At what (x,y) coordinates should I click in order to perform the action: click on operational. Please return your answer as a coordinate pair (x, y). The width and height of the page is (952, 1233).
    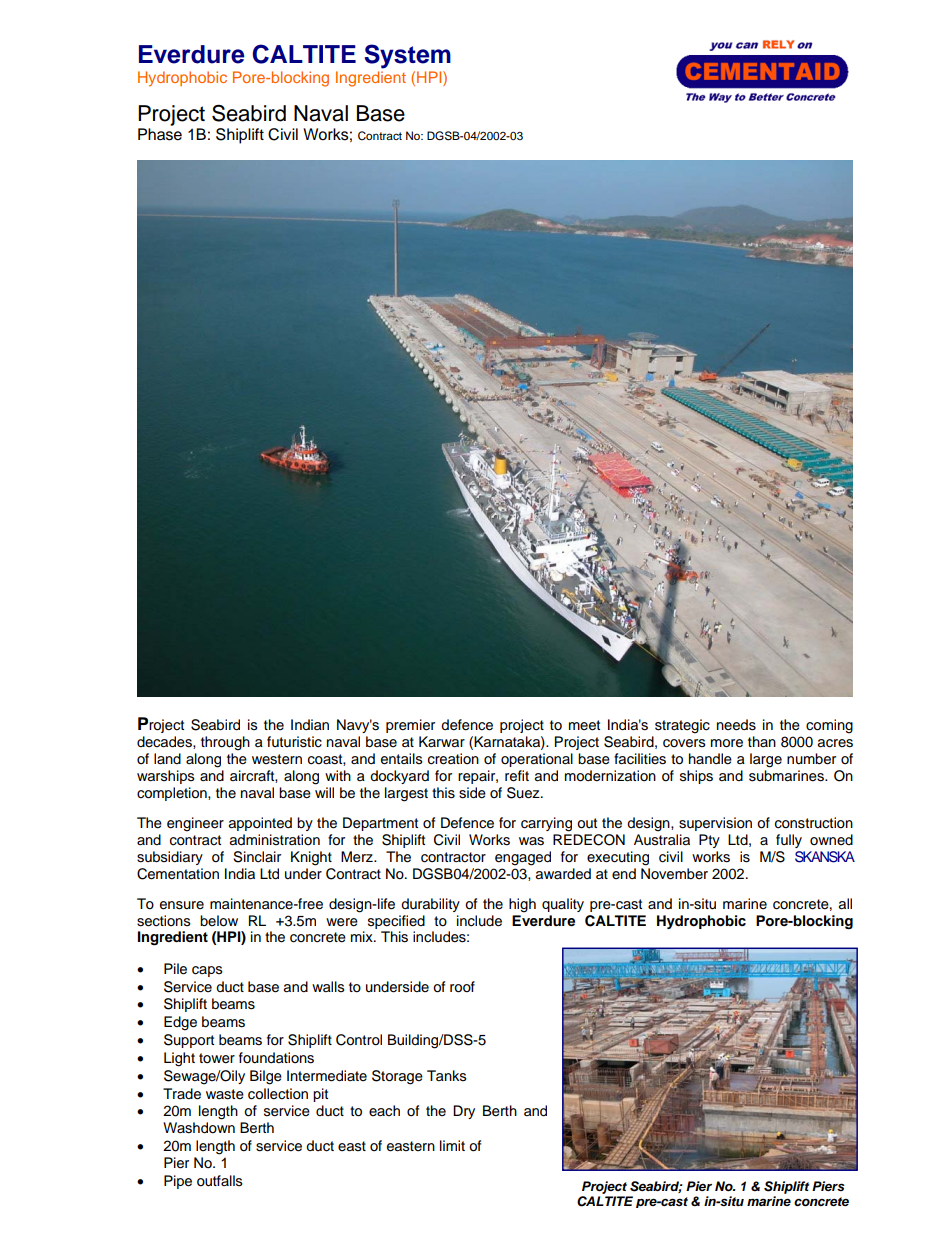
    Looking at the image, I should click on (537, 760).
